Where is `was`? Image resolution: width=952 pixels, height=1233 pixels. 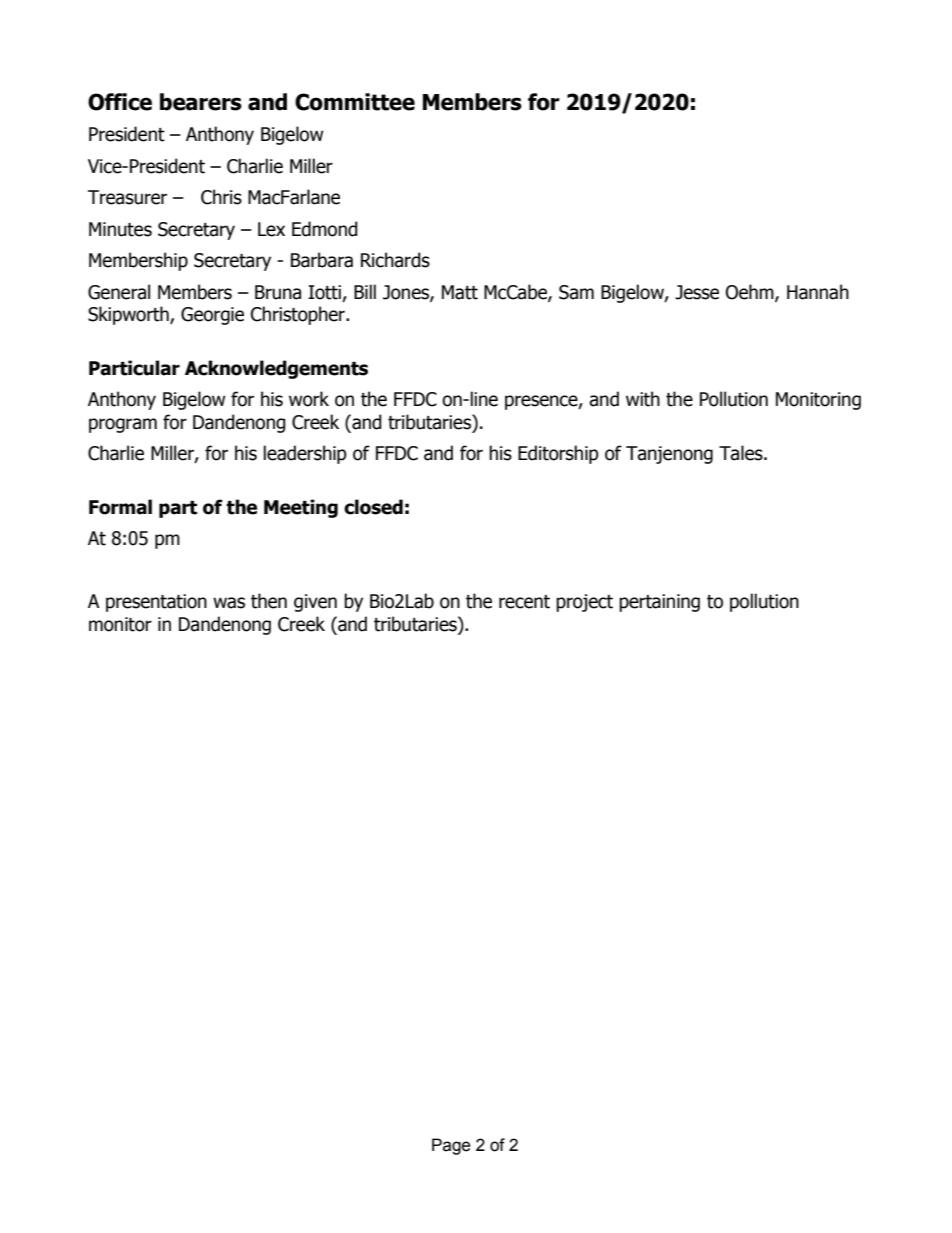 was is located at coordinates (229, 603).
